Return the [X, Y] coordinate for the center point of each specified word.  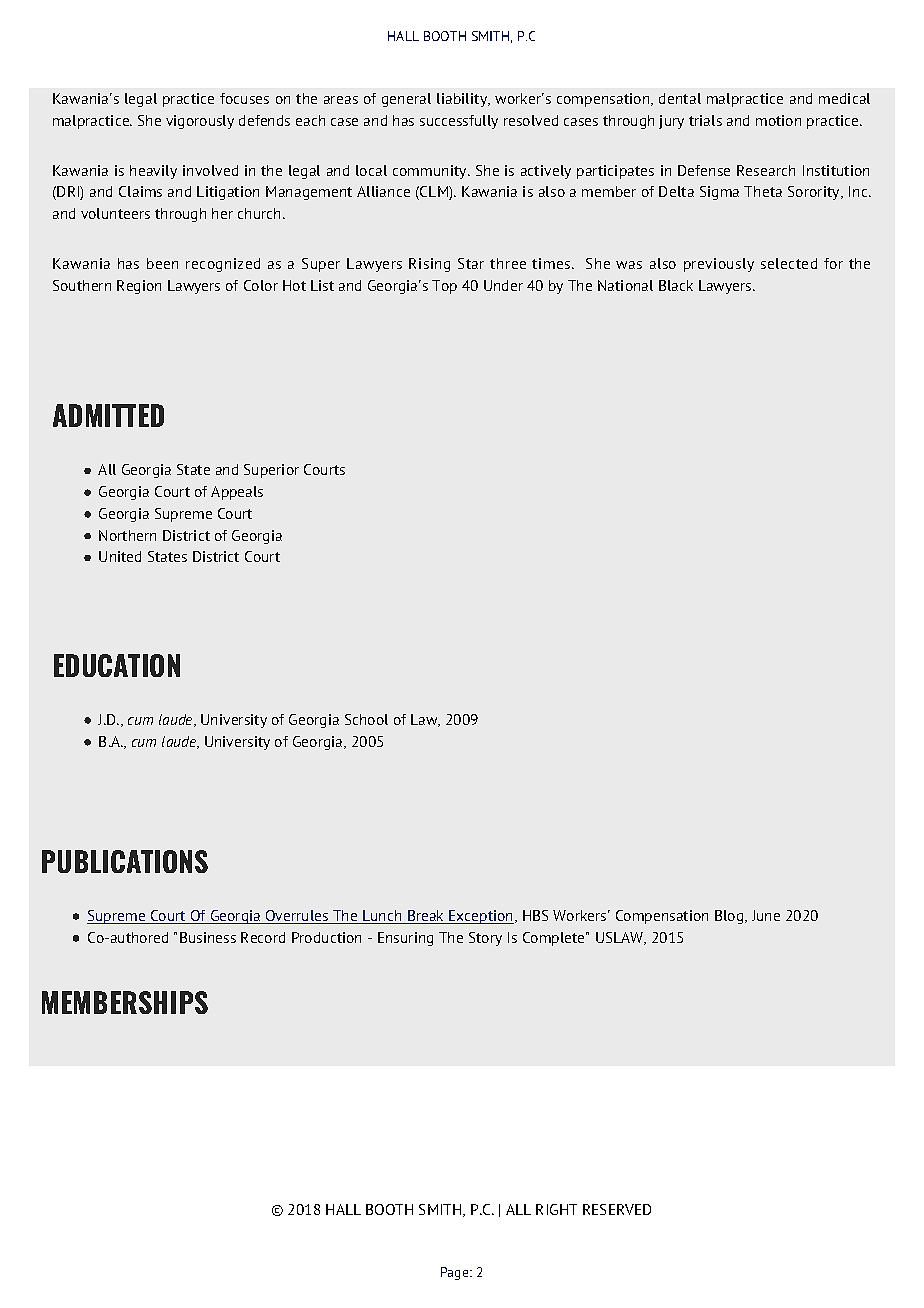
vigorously [200, 122]
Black [676, 285]
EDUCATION [117, 665]
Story [485, 939]
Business [208, 937]
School [366, 719]
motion [778, 120]
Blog [730, 917]
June [766, 915]
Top [444, 287]
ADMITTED [108, 415]
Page [456, 1273]
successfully [459, 122]
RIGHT [556, 1209]
